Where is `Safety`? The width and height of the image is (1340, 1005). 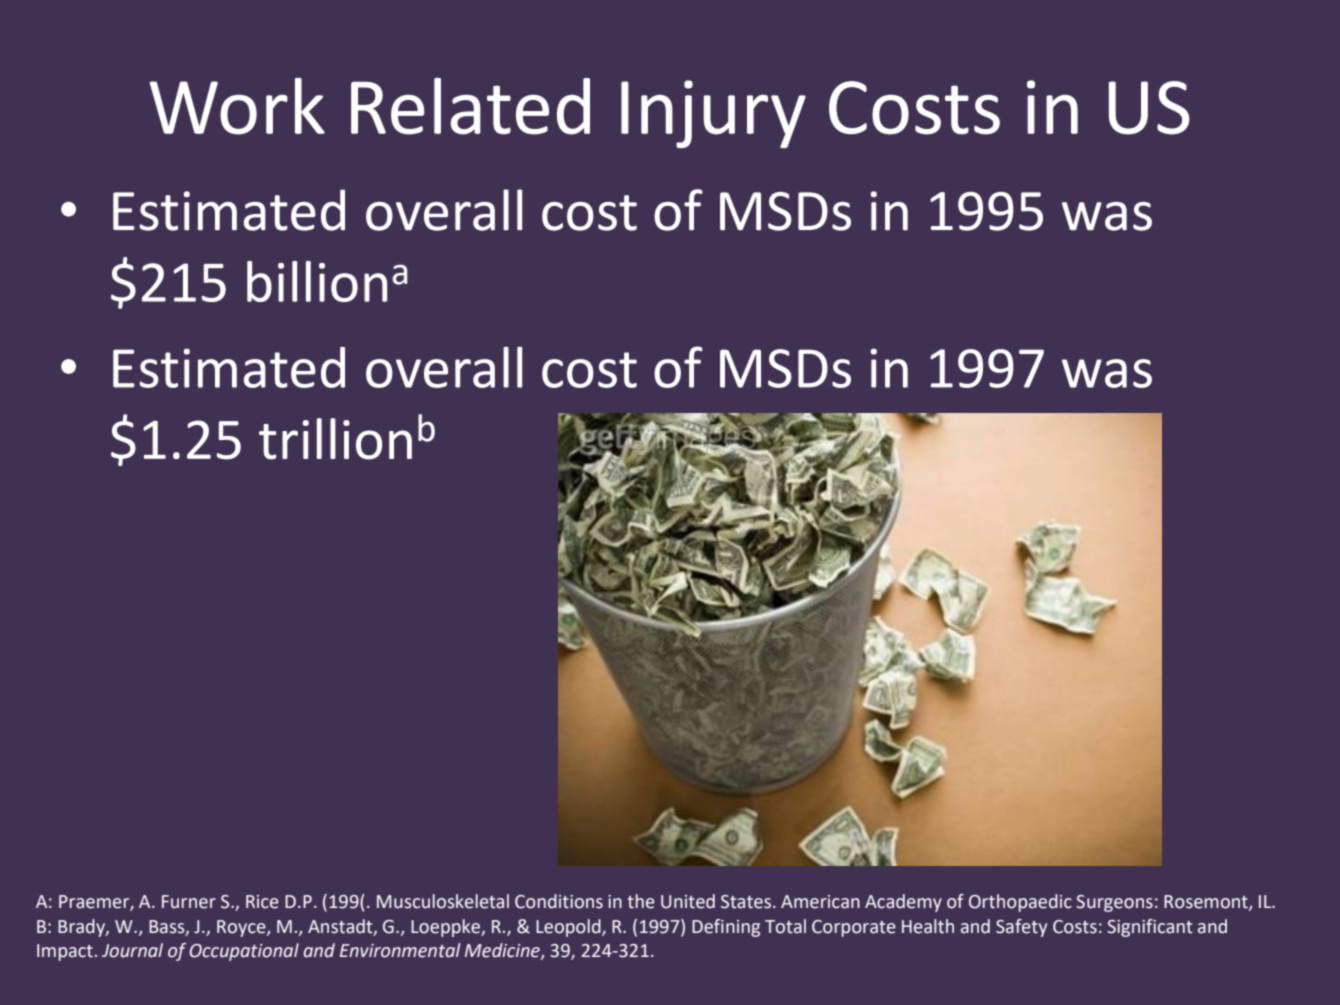 Safety is located at coordinates (1021, 928).
